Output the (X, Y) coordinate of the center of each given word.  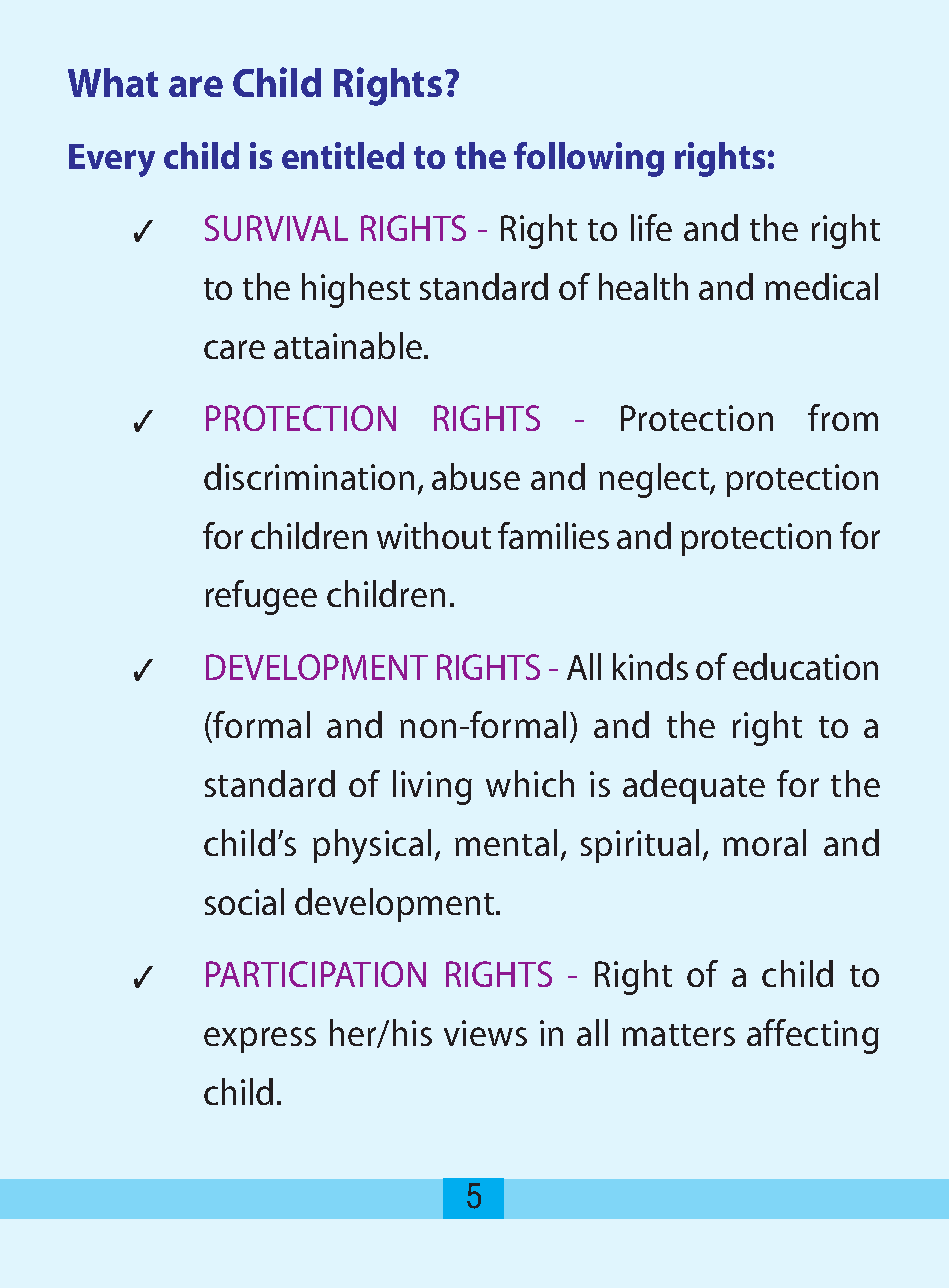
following (589, 159)
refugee (261, 597)
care (234, 349)
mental (506, 842)
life (651, 227)
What (113, 82)
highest (356, 290)
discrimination (309, 476)
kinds (650, 666)
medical (821, 286)
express (260, 1040)
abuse (476, 476)
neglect (655, 480)
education (805, 666)
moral (764, 842)
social (244, 901)
